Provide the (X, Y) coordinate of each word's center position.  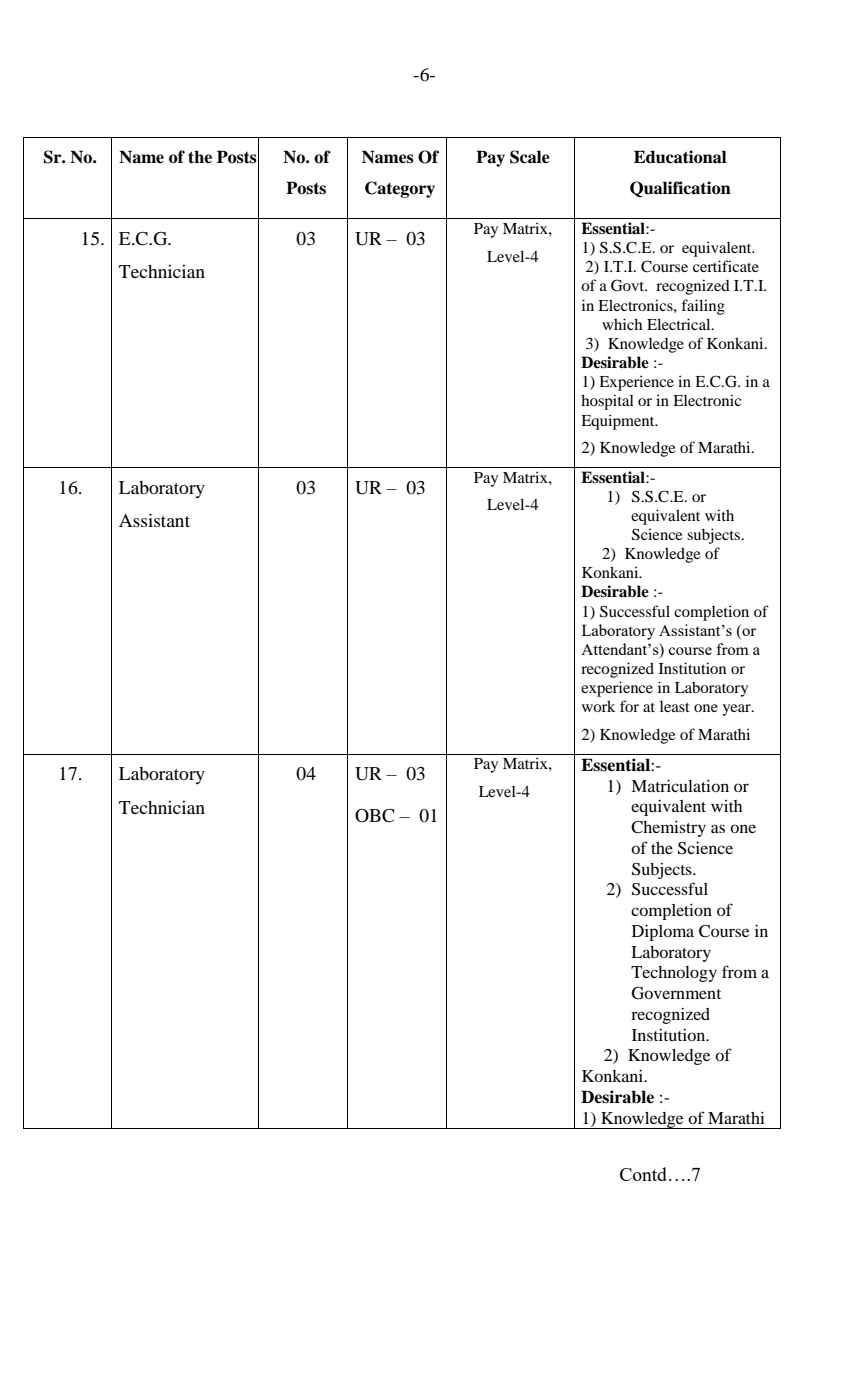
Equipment (619, 422)
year (737, 710)
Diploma (663, 933)
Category (400, 189)
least (675, 706)
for (629, 706)
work (598, 706)
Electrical (680, 324)
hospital (607, 402)
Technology (674, 974)
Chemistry (668, 829)
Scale (530, 157)
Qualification (680, 189)
